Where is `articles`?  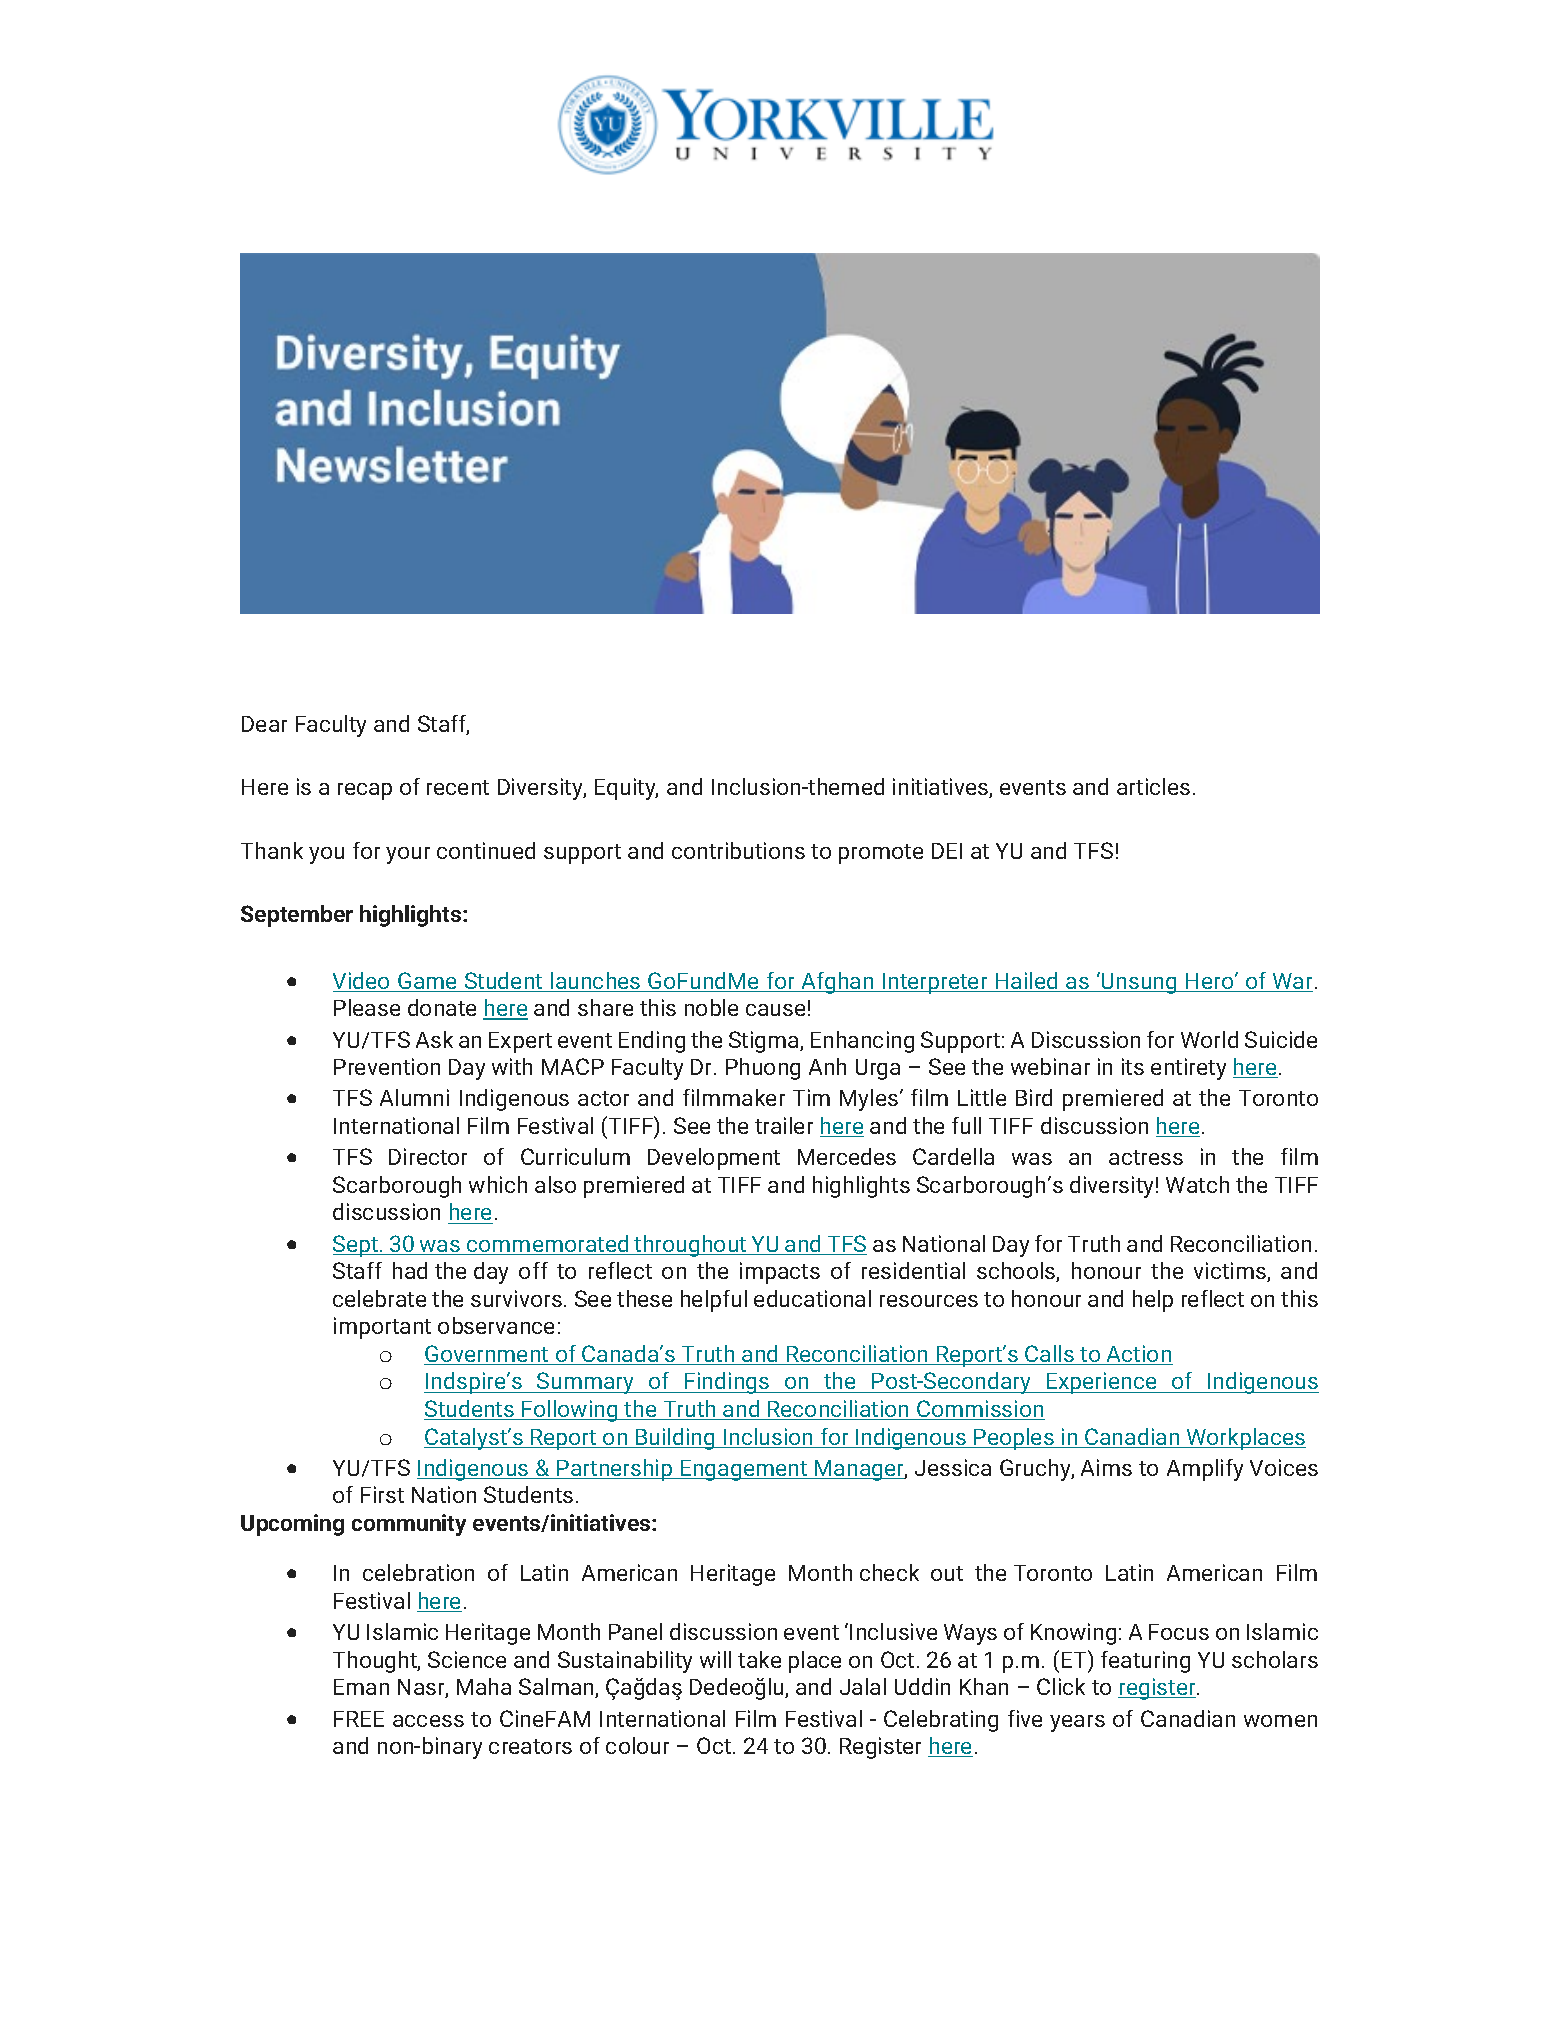 articles is located at coordinates (1153, 786).
